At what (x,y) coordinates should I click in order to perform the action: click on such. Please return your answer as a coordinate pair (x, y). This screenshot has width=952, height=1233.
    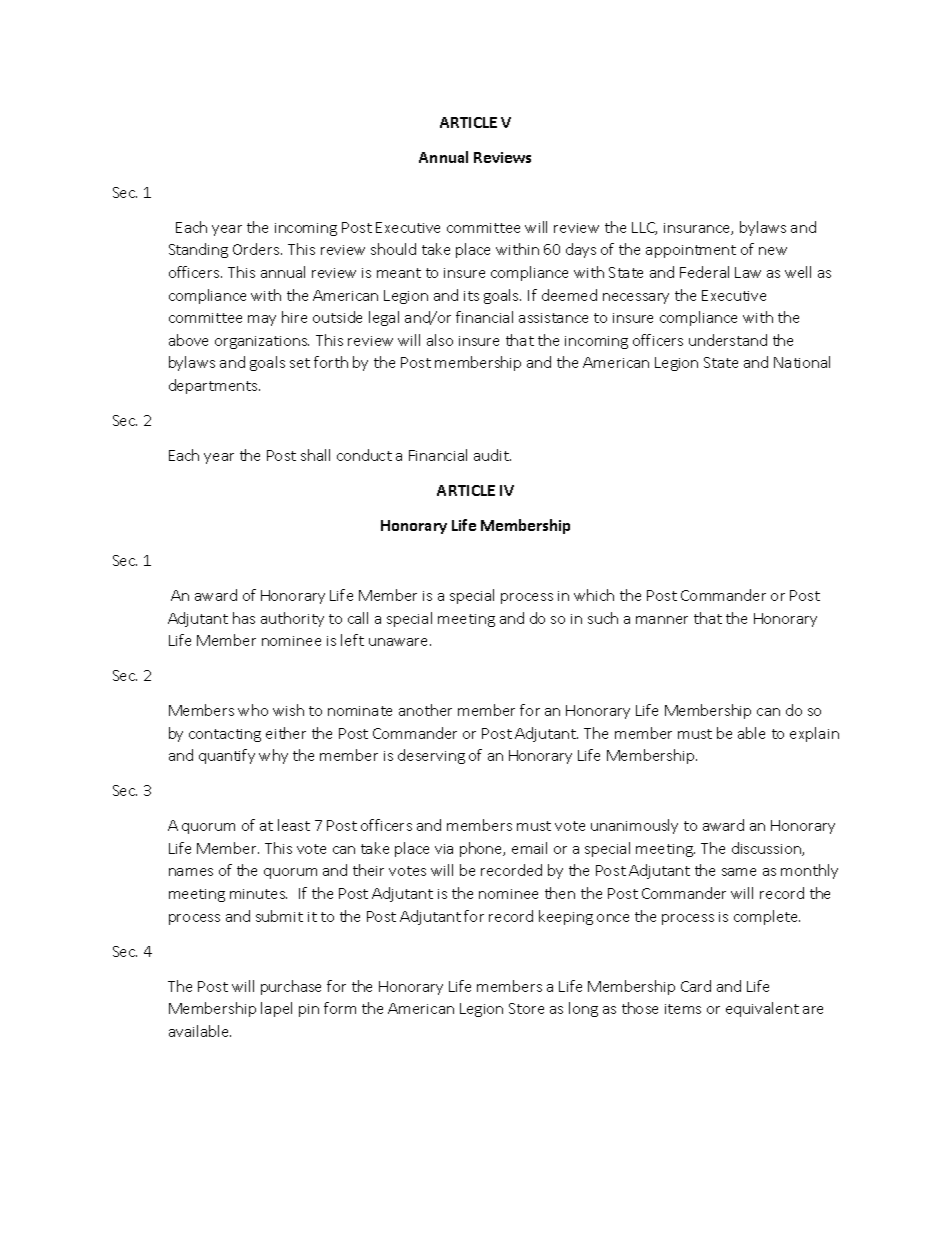
    Looking at the image, I should click on (603, 618).
